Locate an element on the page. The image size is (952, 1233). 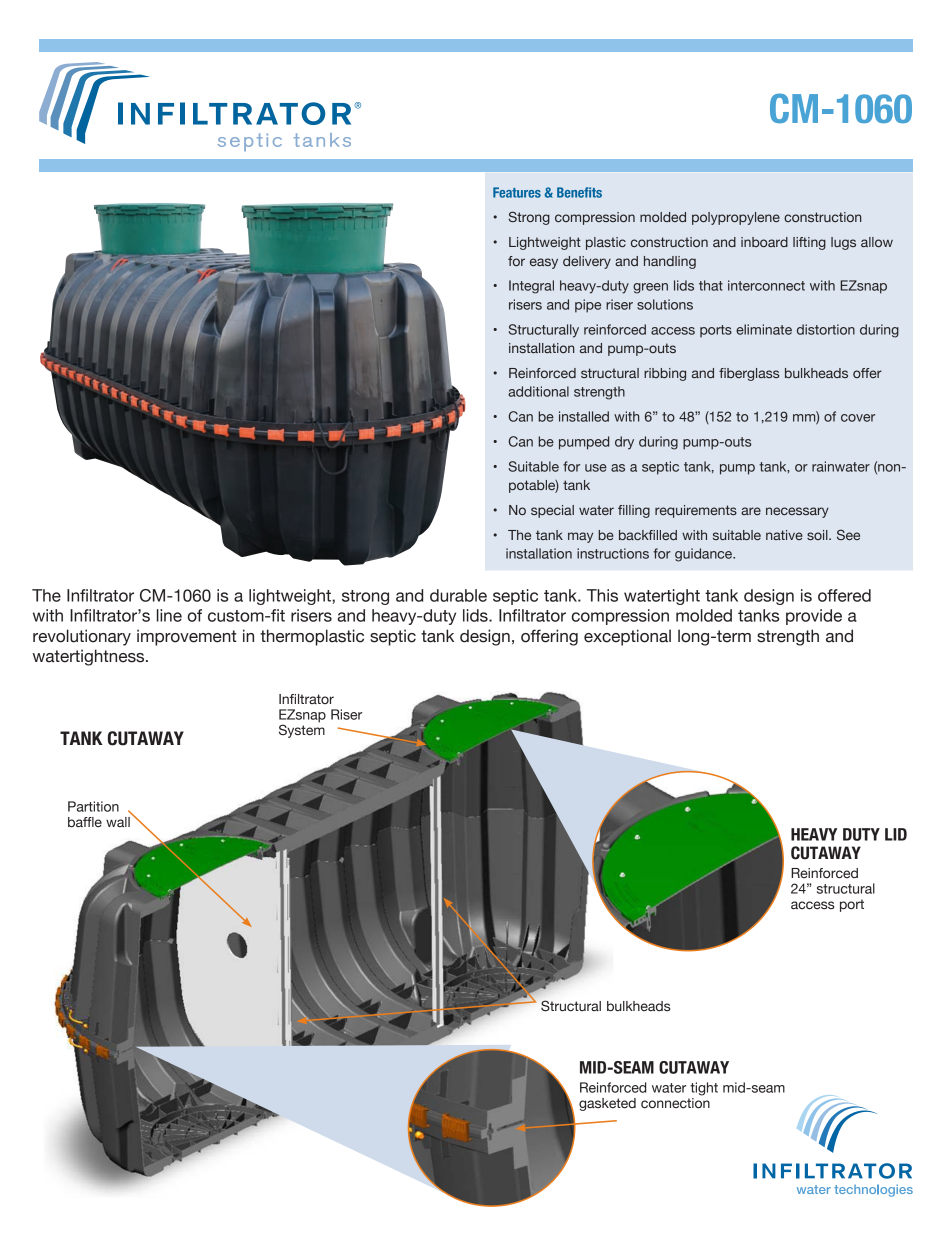
inboard is located at coordinates (764, 242).
